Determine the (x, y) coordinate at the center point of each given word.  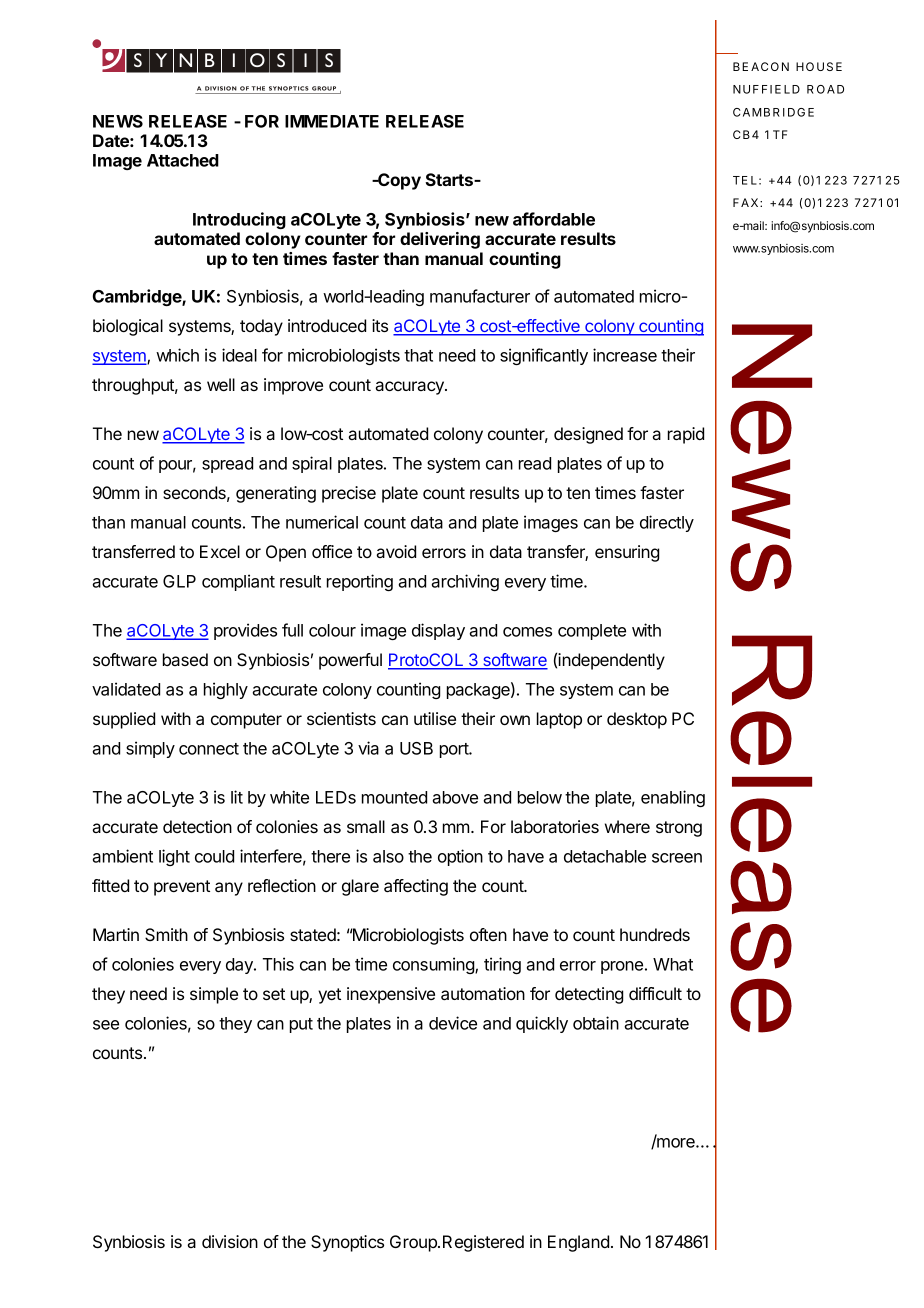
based (185, 659)
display (438, 631)
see (106, 1025)
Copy (398, 181)
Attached (183, 160)
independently (611, 661)
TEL (745, 180)
